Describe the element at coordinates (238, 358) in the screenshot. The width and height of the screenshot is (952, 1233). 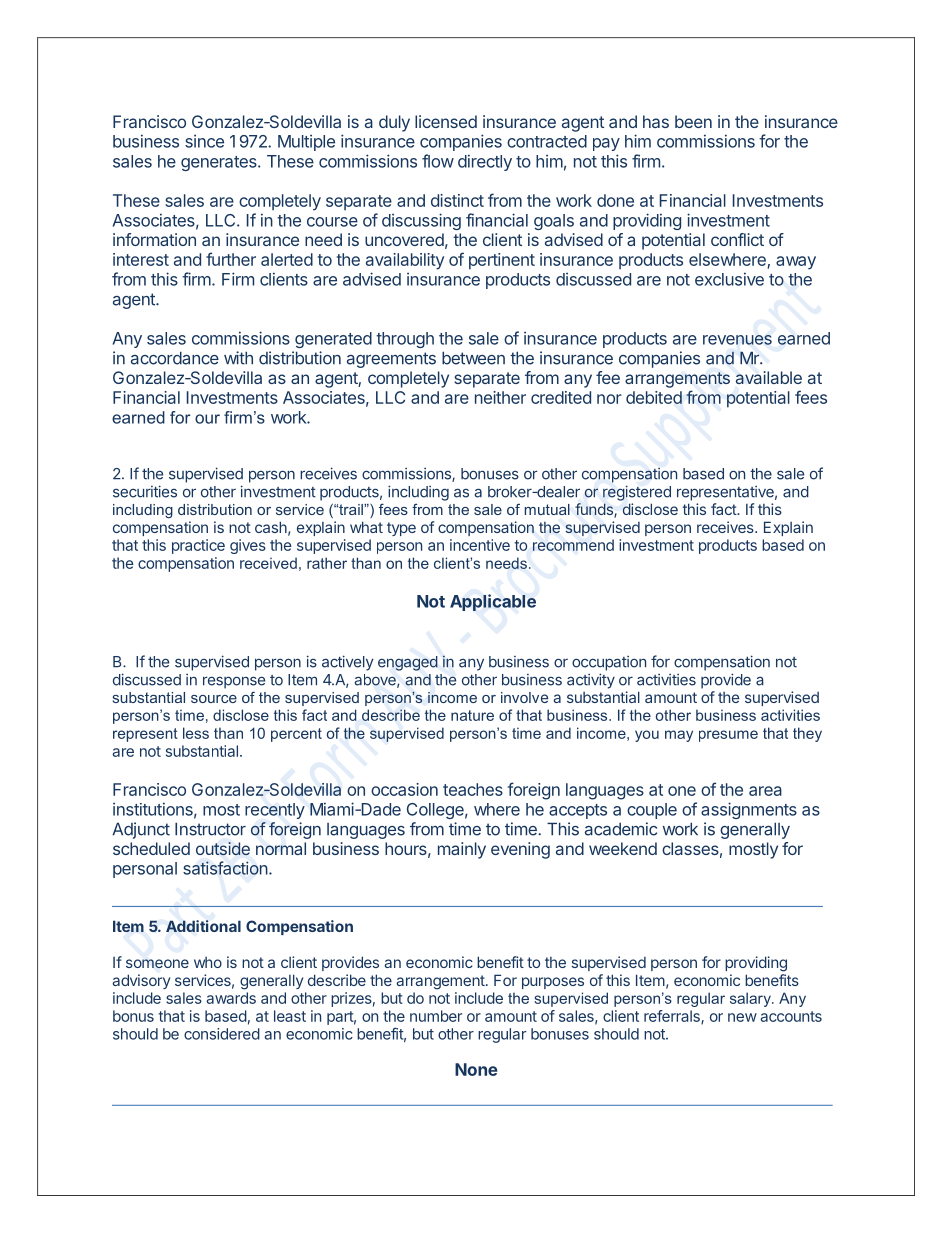
I see `with` at that location.
